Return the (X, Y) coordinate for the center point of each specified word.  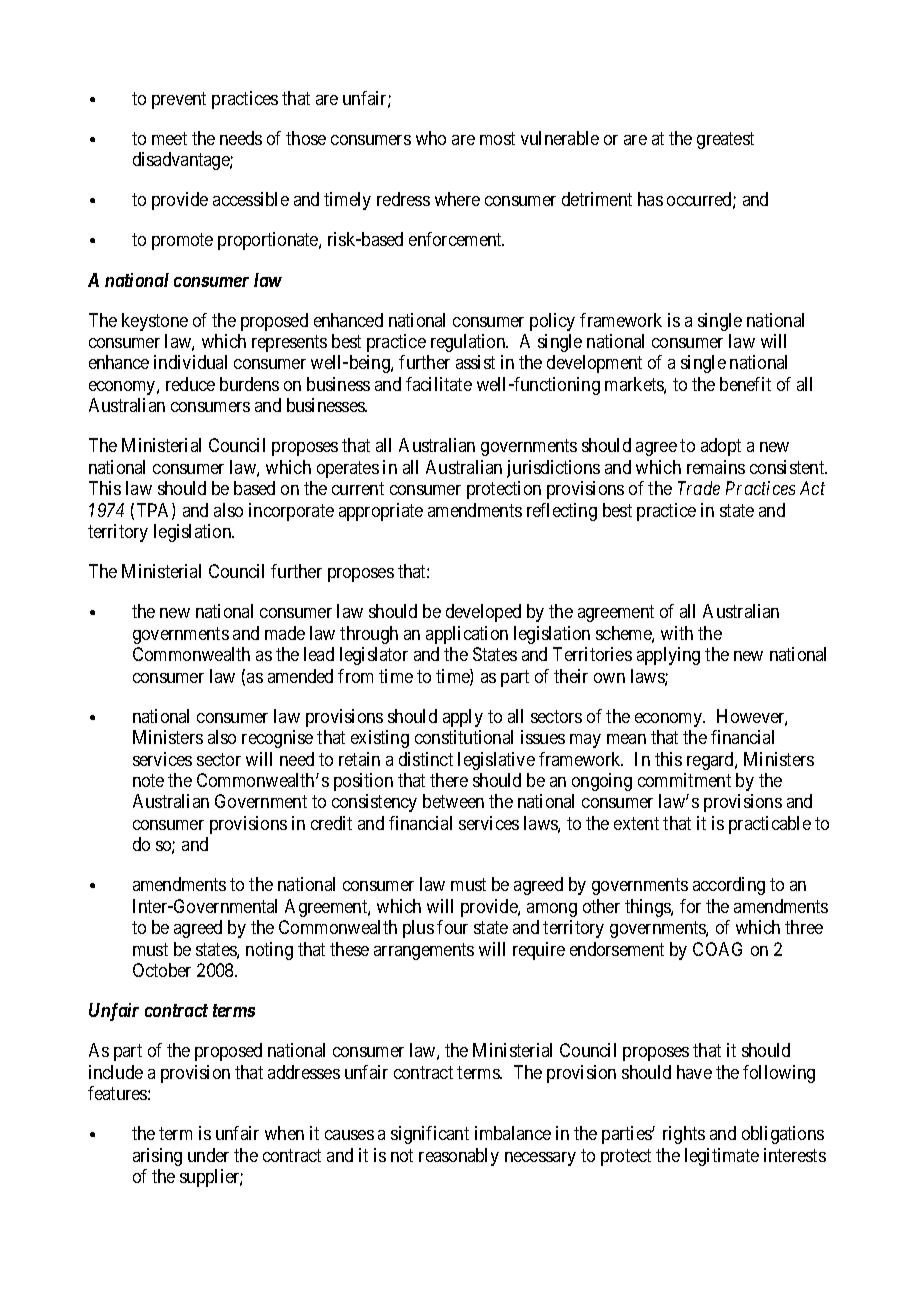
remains (716, 467)
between (453, 801)
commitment (684, 780)
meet (169, 138)
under (208, 1155)
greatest (725, 140)
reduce (190, 384)
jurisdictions (553, 469)
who (431, 138)
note (148, 780)
